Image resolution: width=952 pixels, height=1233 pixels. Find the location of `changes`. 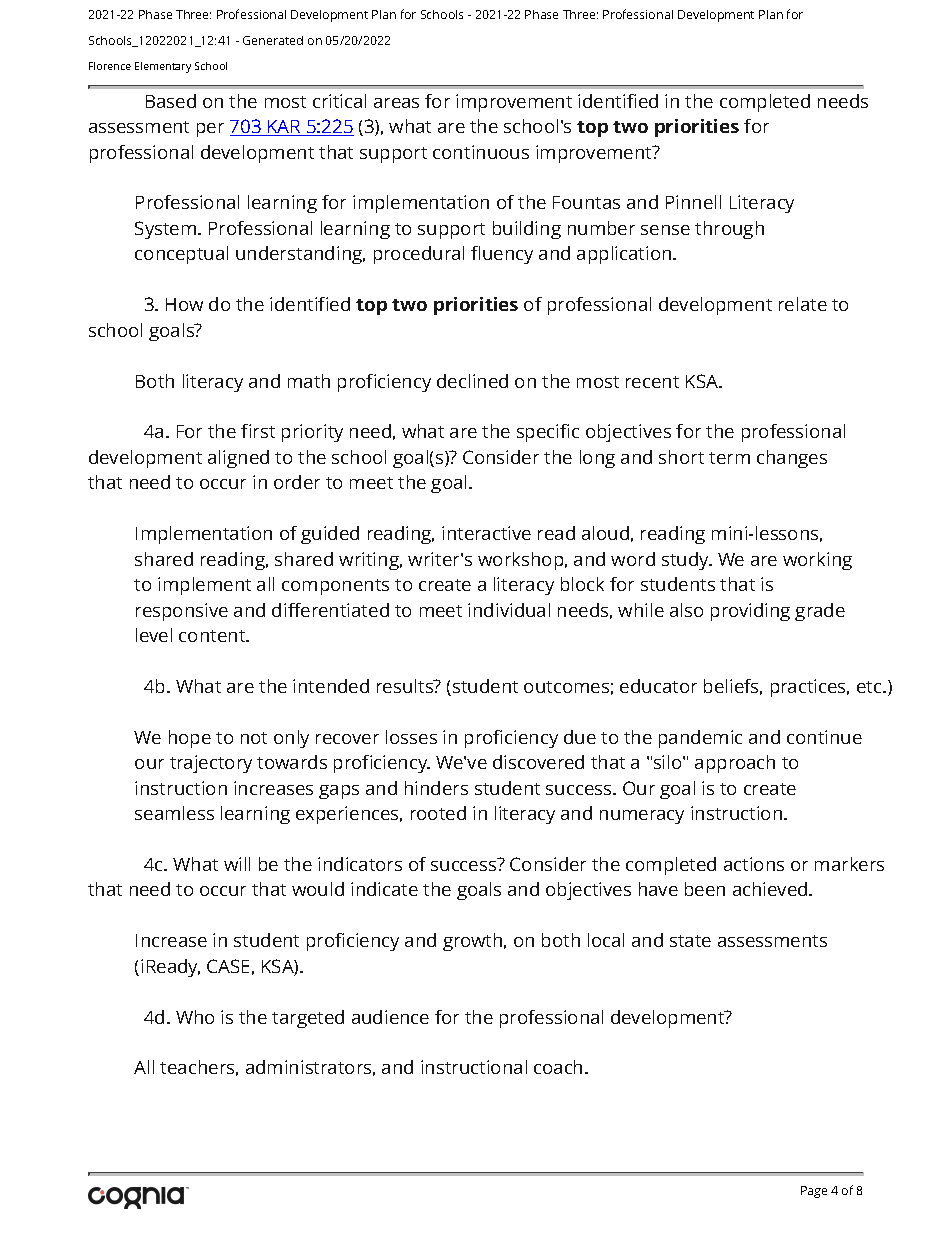

changes is located at coordinates (792, 459).
